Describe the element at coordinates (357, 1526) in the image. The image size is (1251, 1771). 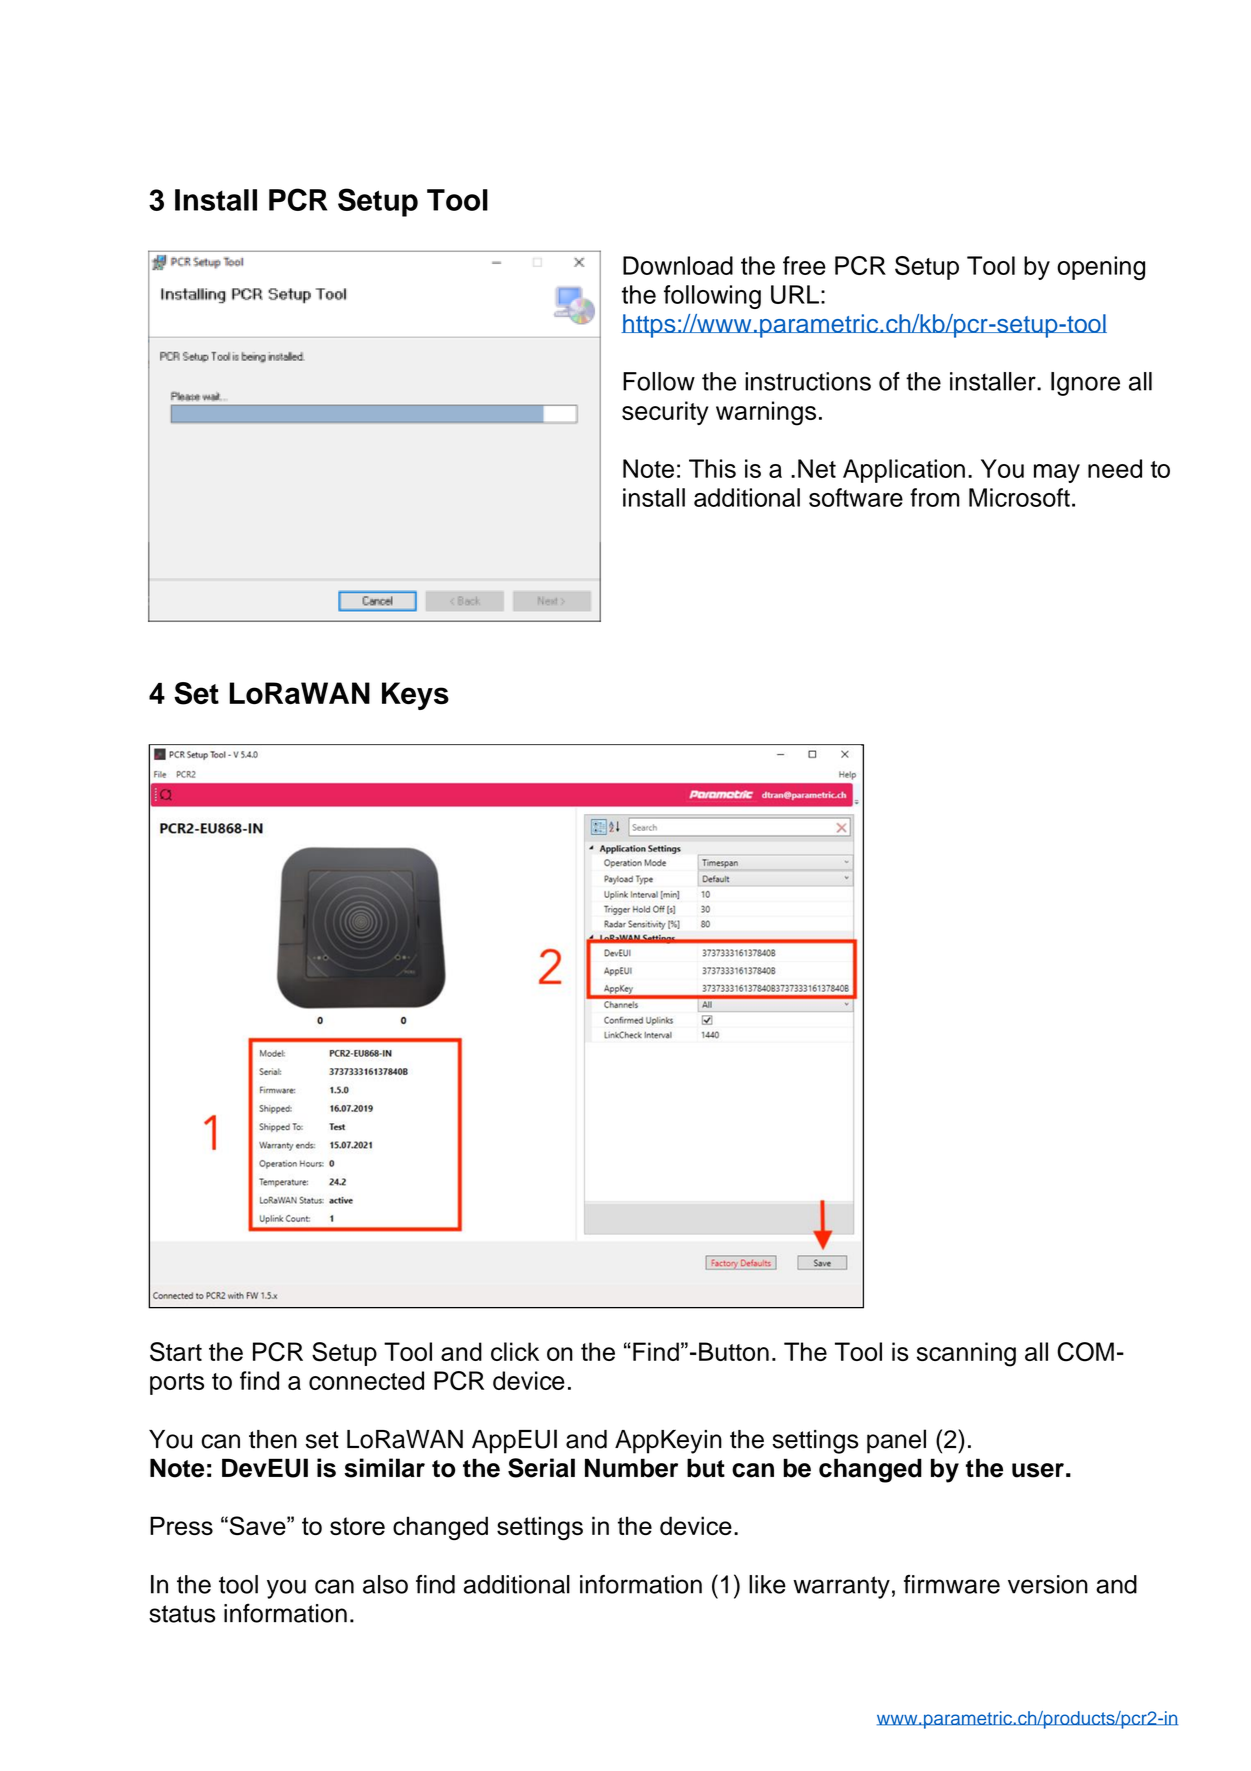
I see `store` at that location.
